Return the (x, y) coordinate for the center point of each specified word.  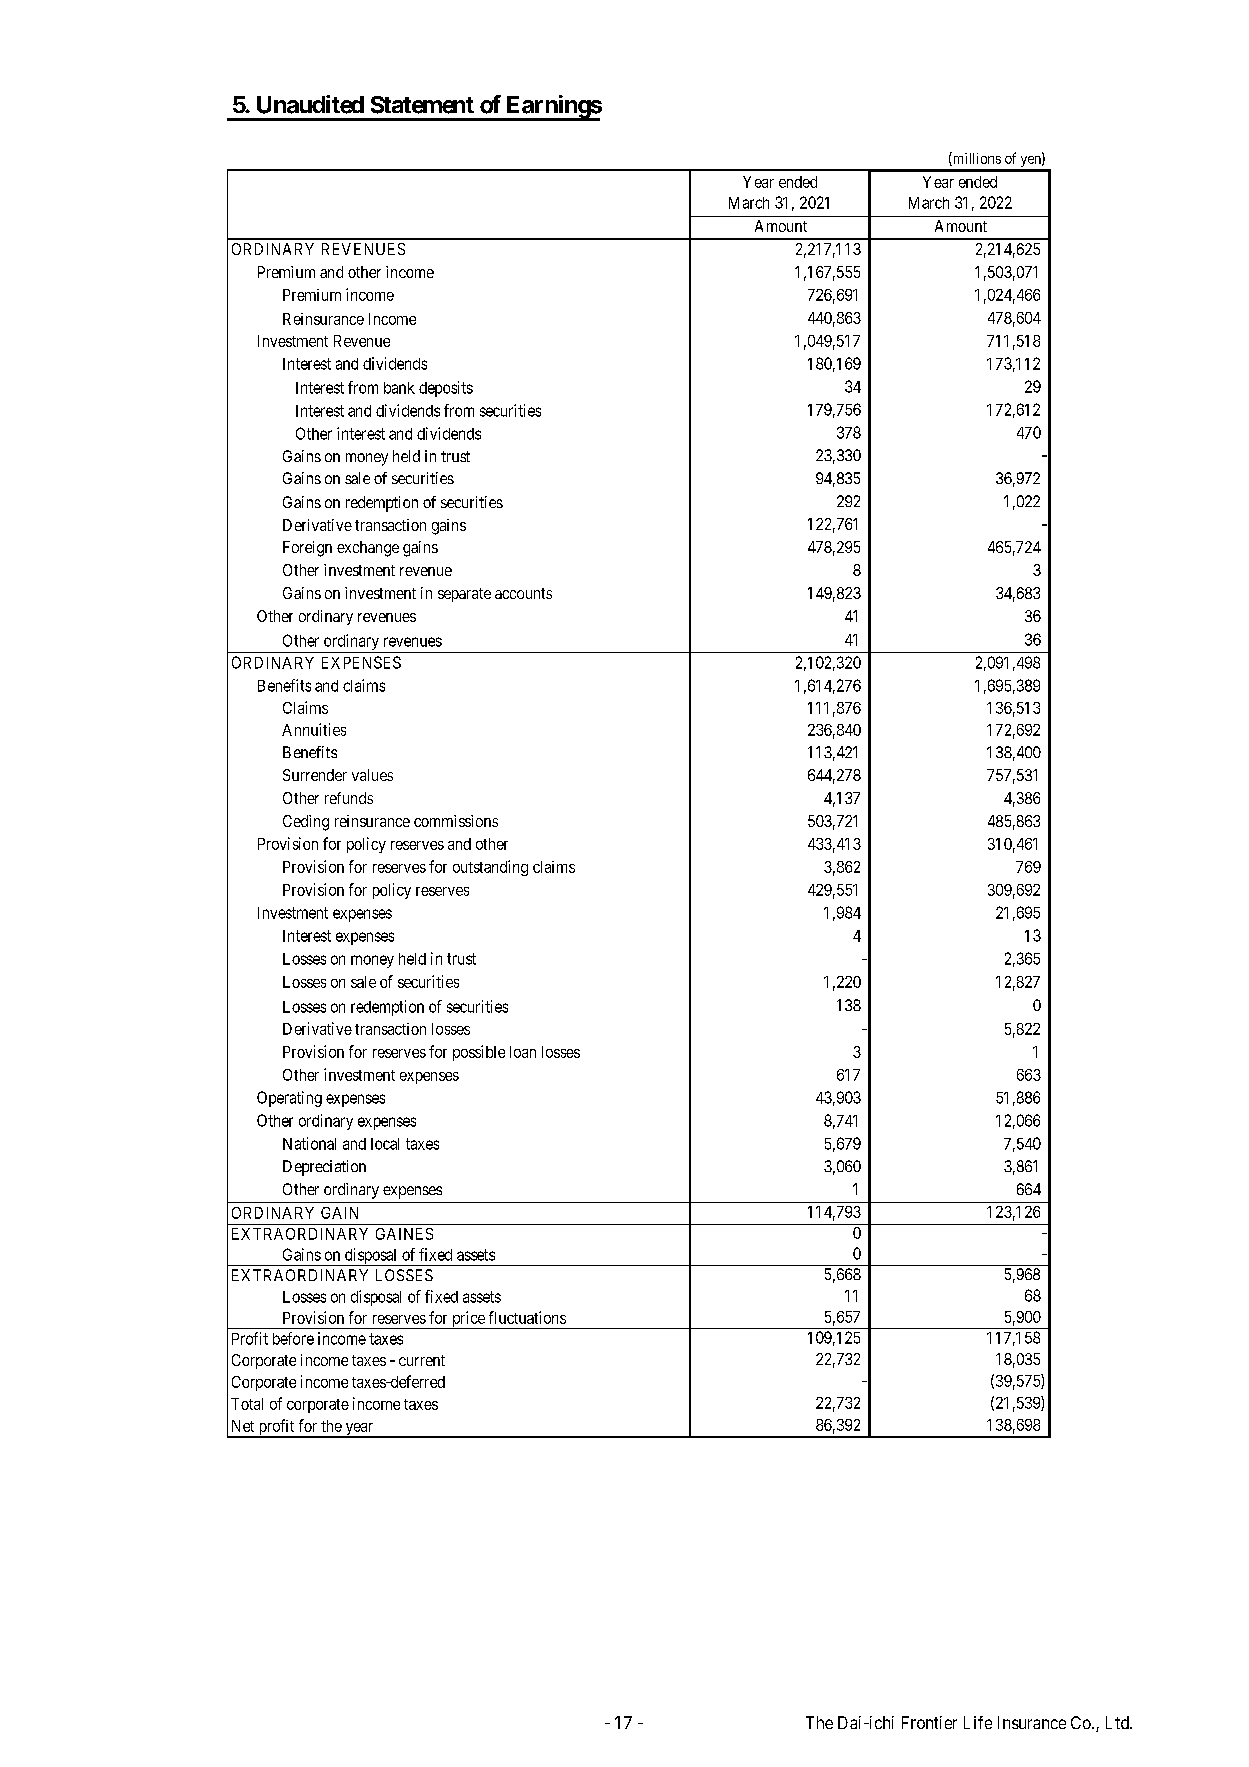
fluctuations (527, 1317)
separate (464, 595)
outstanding (490, 868)
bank (399, 388)
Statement (422, 105)
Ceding (306, 823)
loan (523, 1052)
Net (243, 1426)
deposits (446, 389)
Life (978, 1722)
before (293, 1338)
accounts (523, 593)
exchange (368, 549)
